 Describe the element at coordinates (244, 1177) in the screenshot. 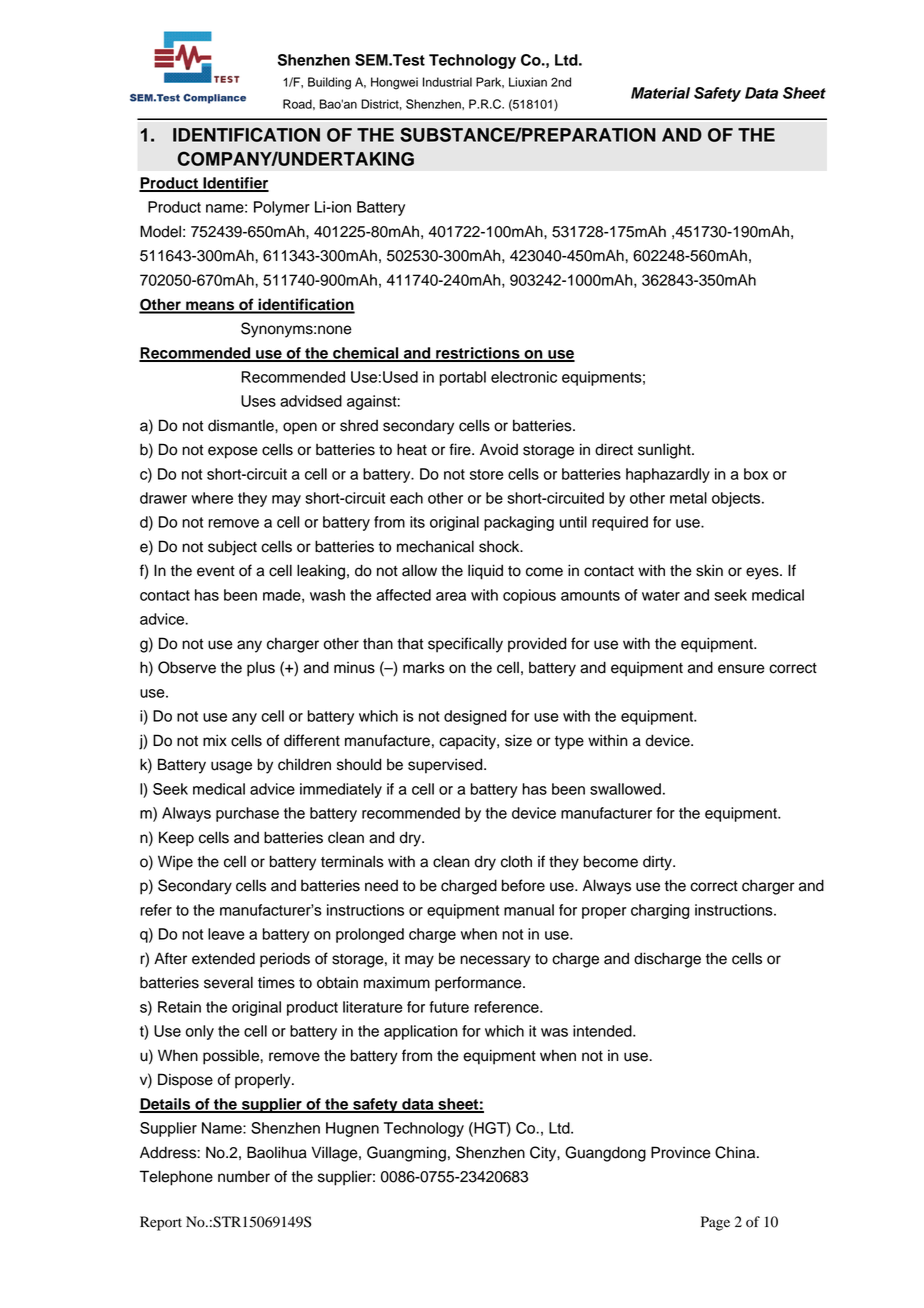

I see `number` at that location.
